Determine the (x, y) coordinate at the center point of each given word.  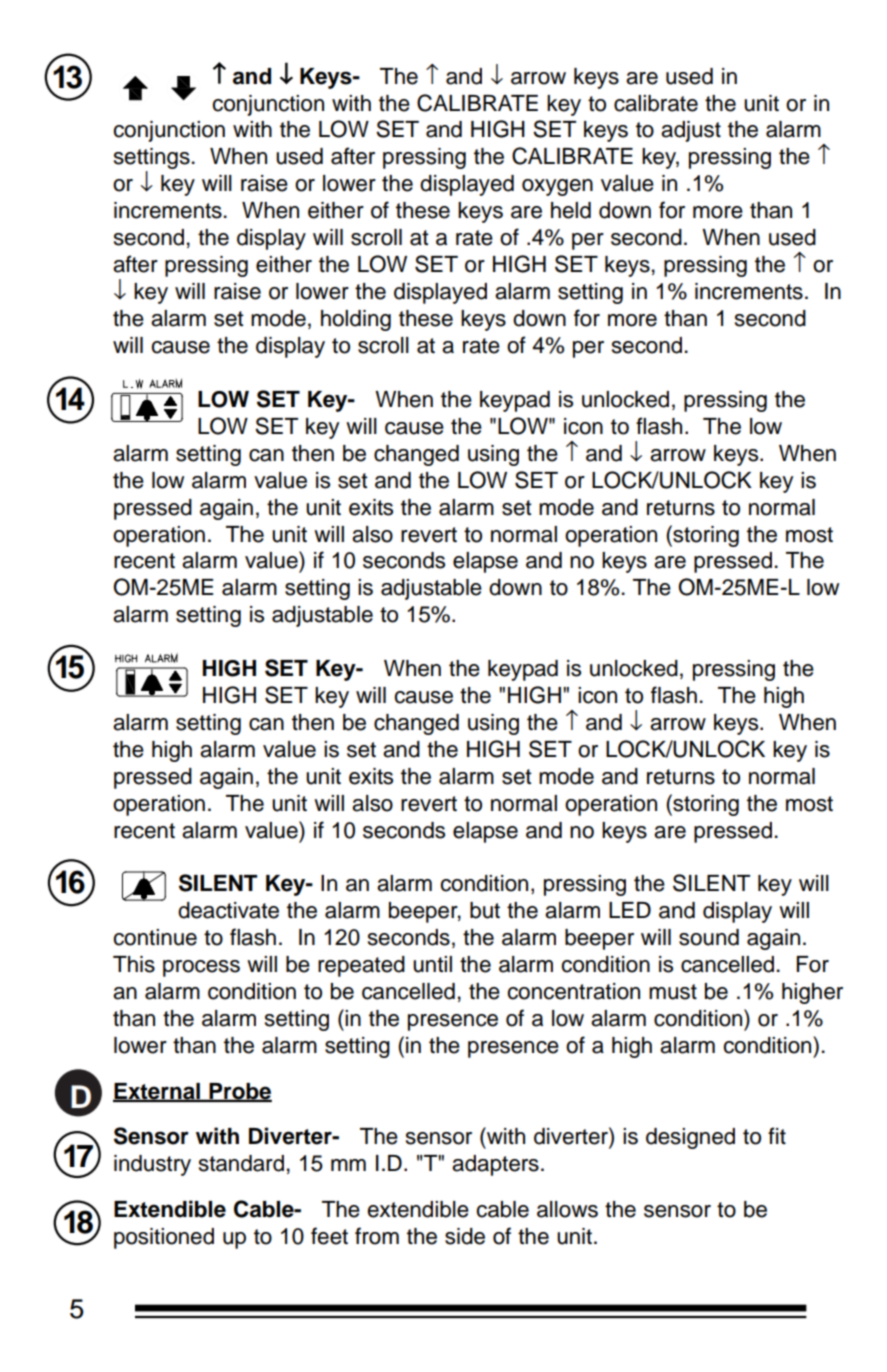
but (485, 910)
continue (155, 937)
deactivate (228, 910)
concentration (573, 991)
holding (356, 320)
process (201, 968)
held (571, 210)
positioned (164, 1238)
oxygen (557, 187)
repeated (361, 966)
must (673, 992)
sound (709, 937)
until (432, 964)
